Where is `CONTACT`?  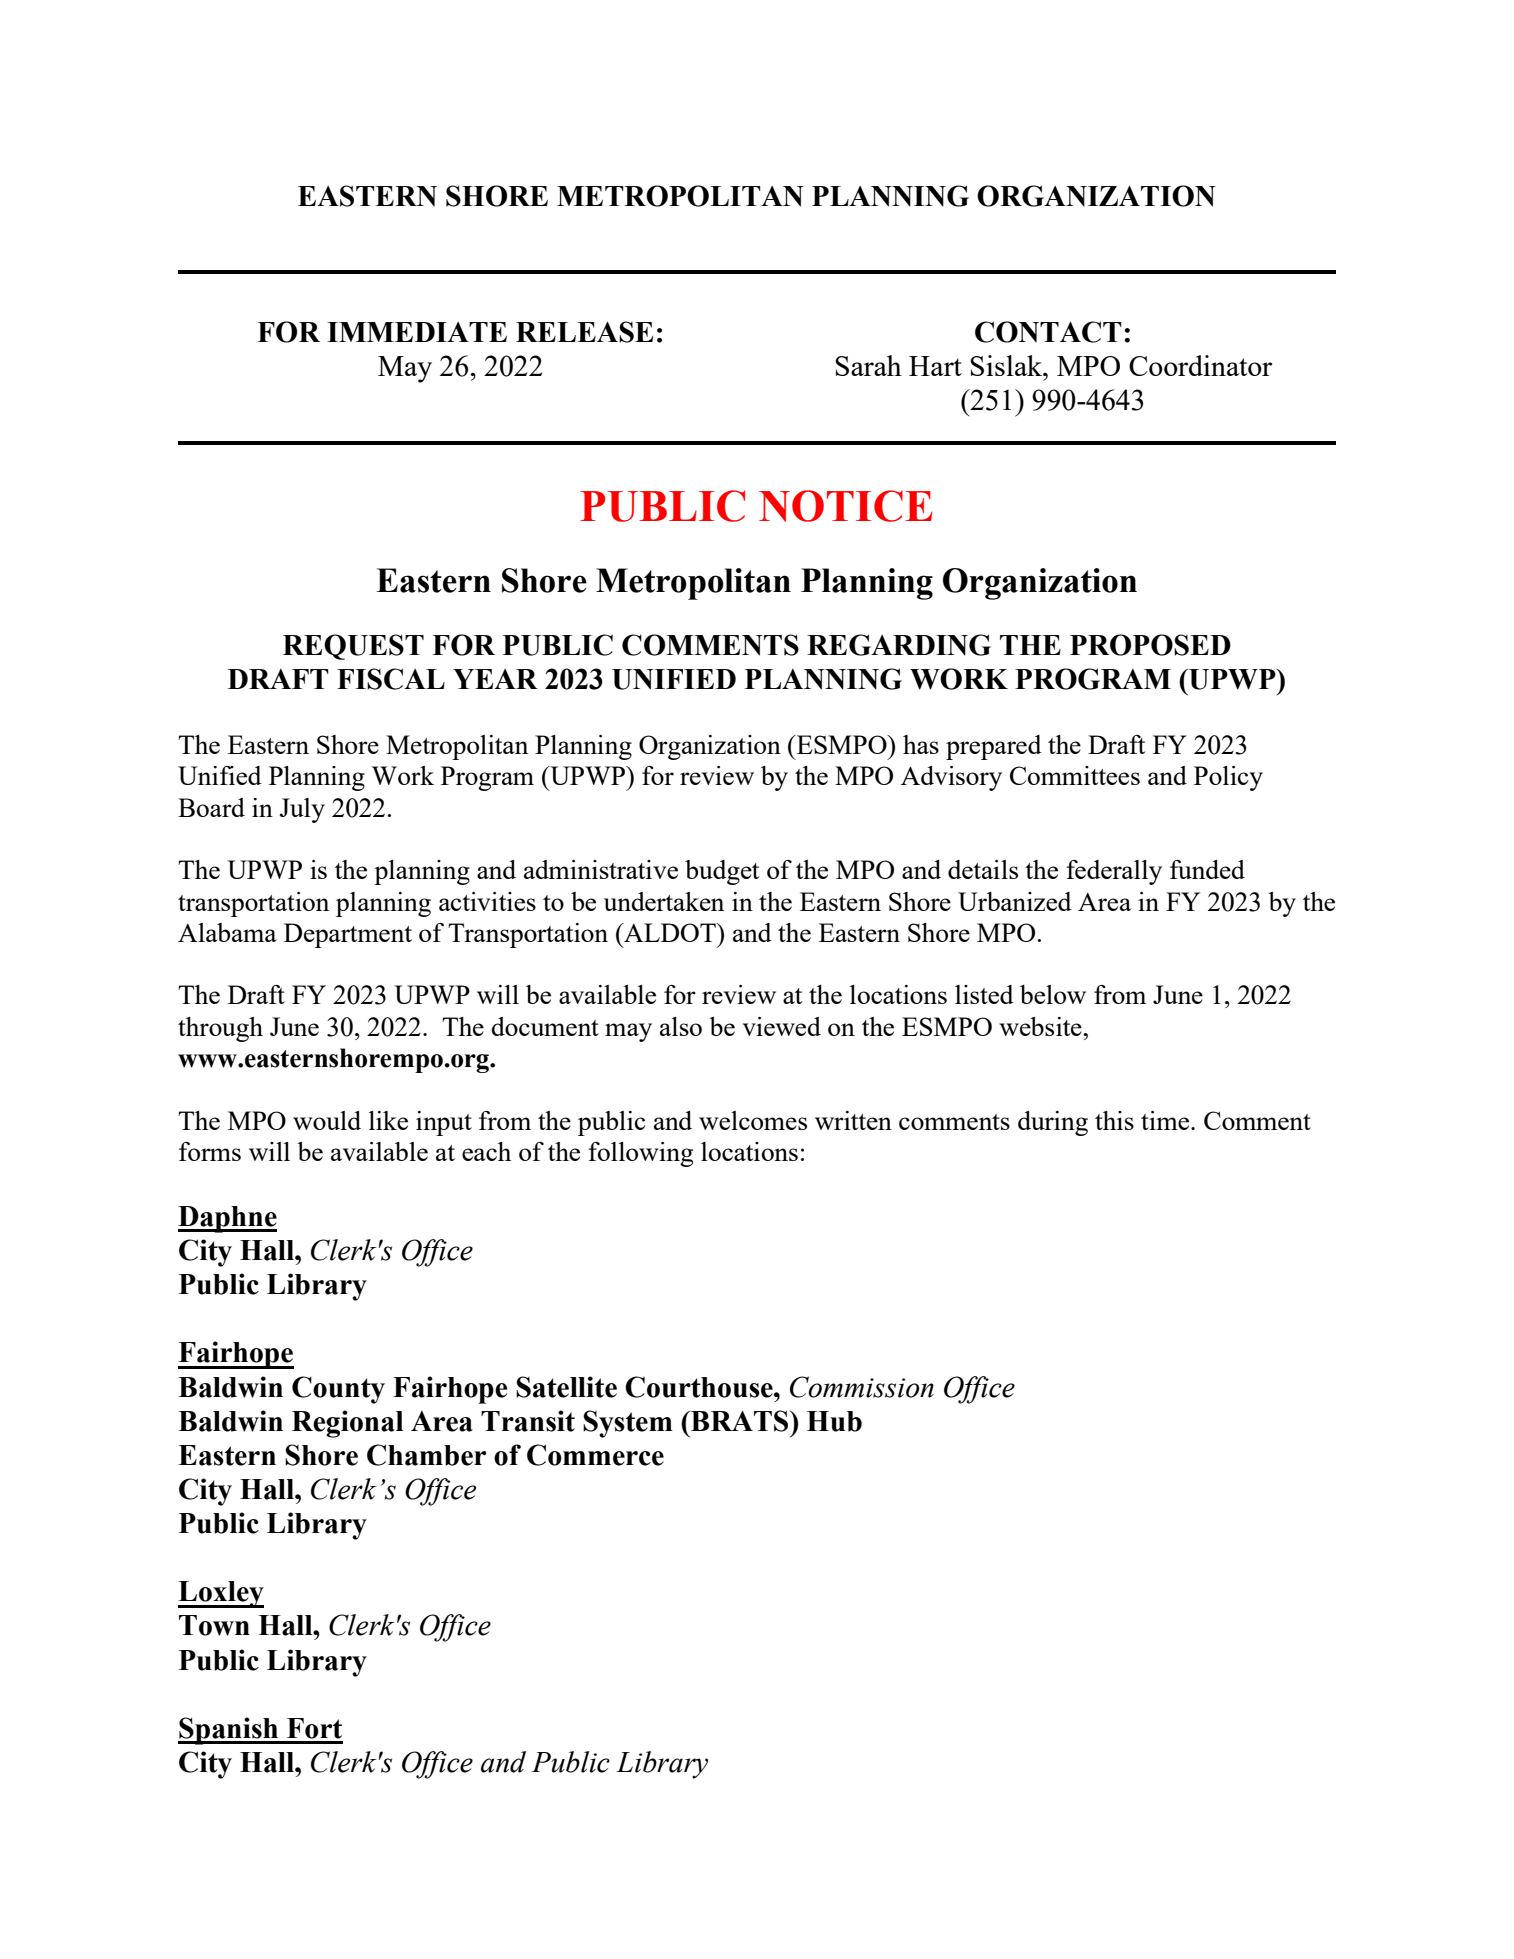 CONTACT is located at coordinates (1048, 332).
